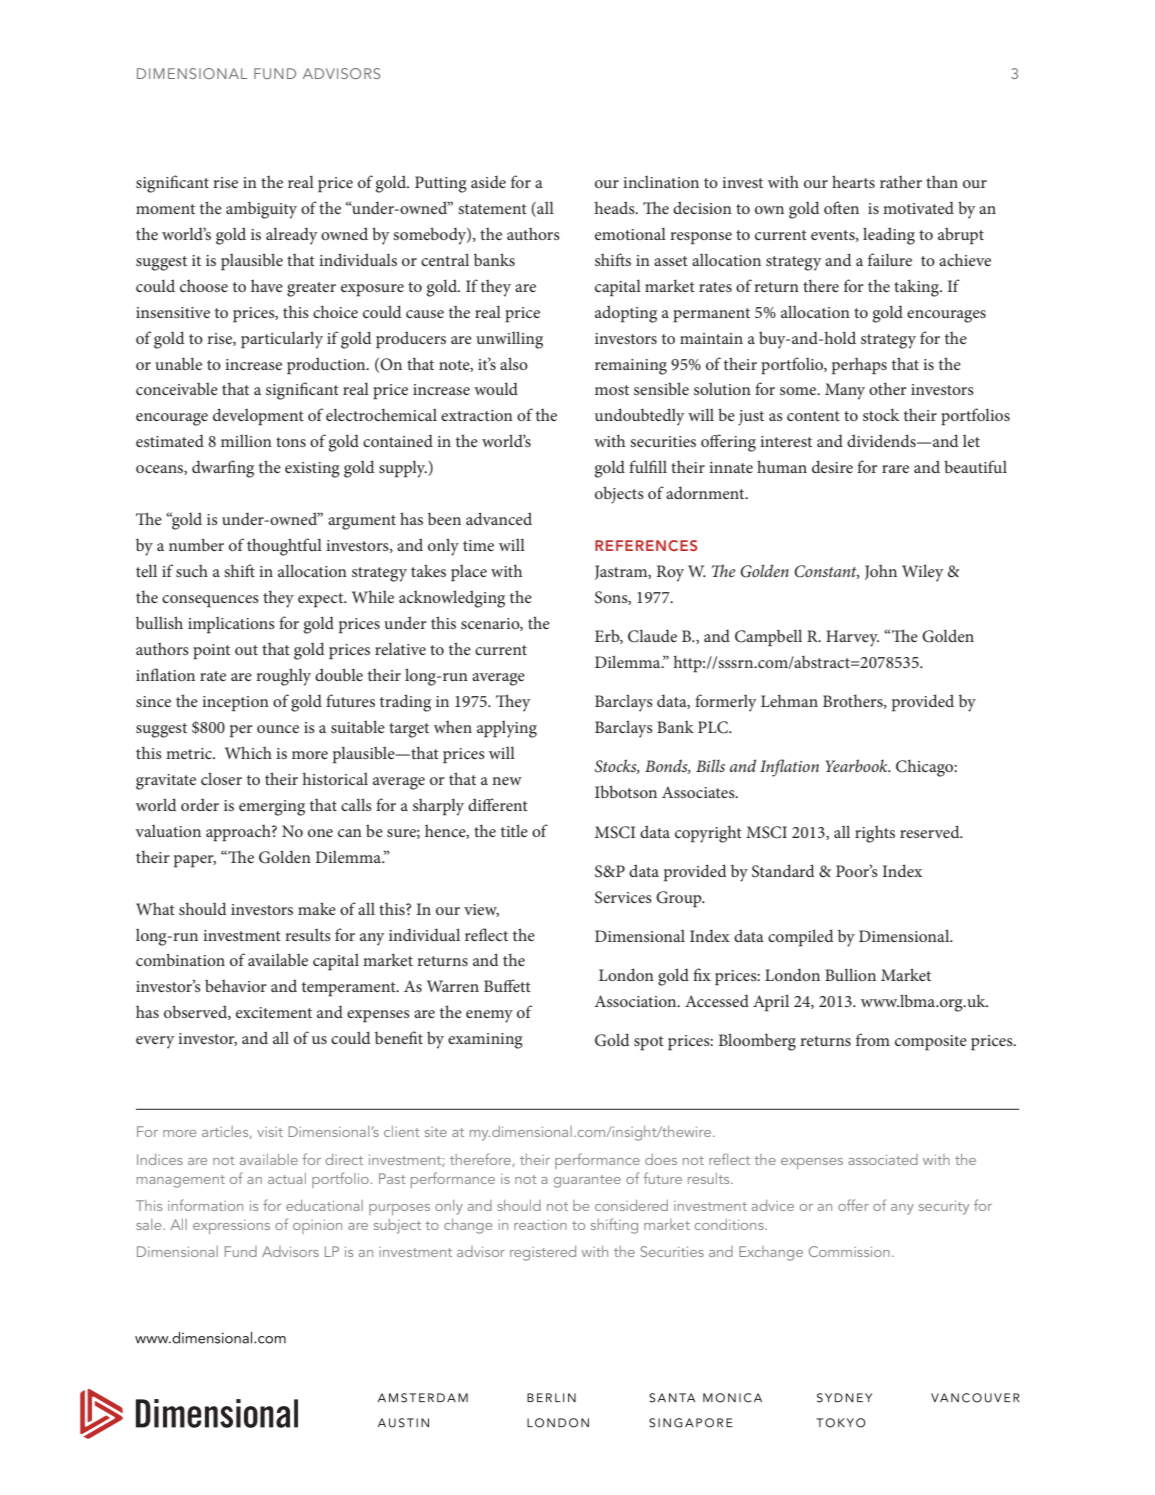  I want to click on leading, so click(889, 236).
